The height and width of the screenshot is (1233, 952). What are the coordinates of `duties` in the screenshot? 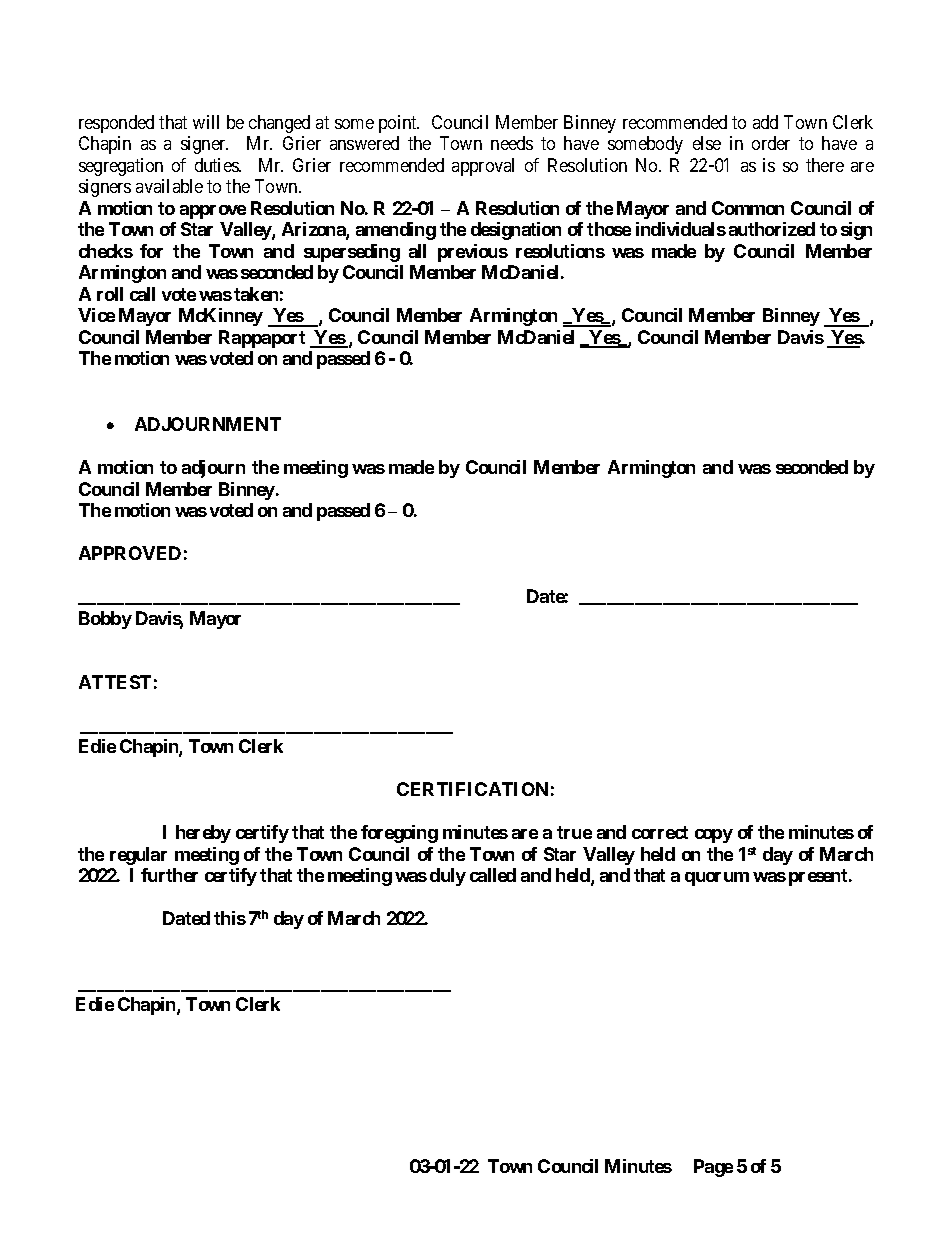 It's located at (217, 165).
